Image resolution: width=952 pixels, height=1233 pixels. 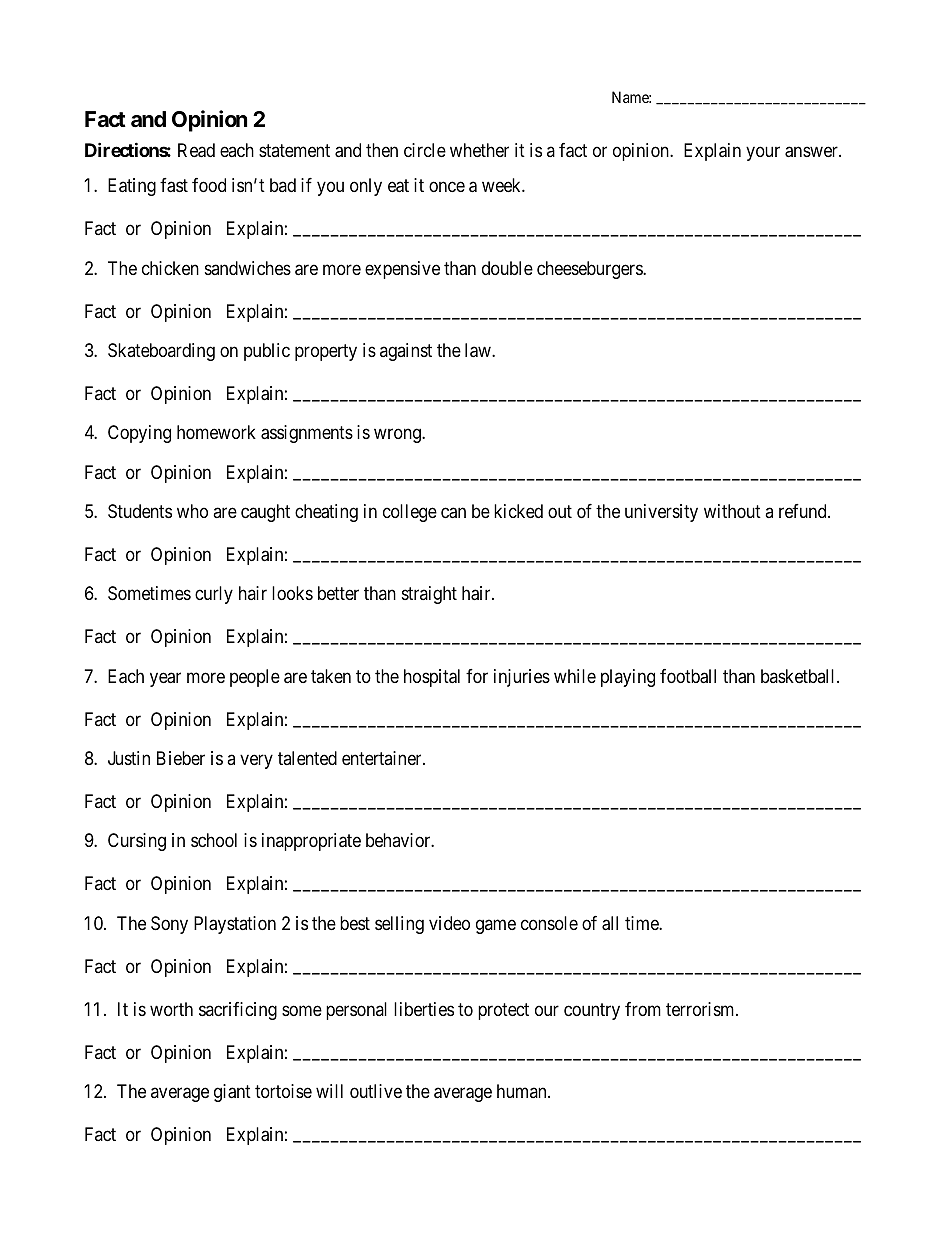 What do you see at coordinates (447, 187) in the screenshot?
I see `once` at bounding box center [447, 187].
